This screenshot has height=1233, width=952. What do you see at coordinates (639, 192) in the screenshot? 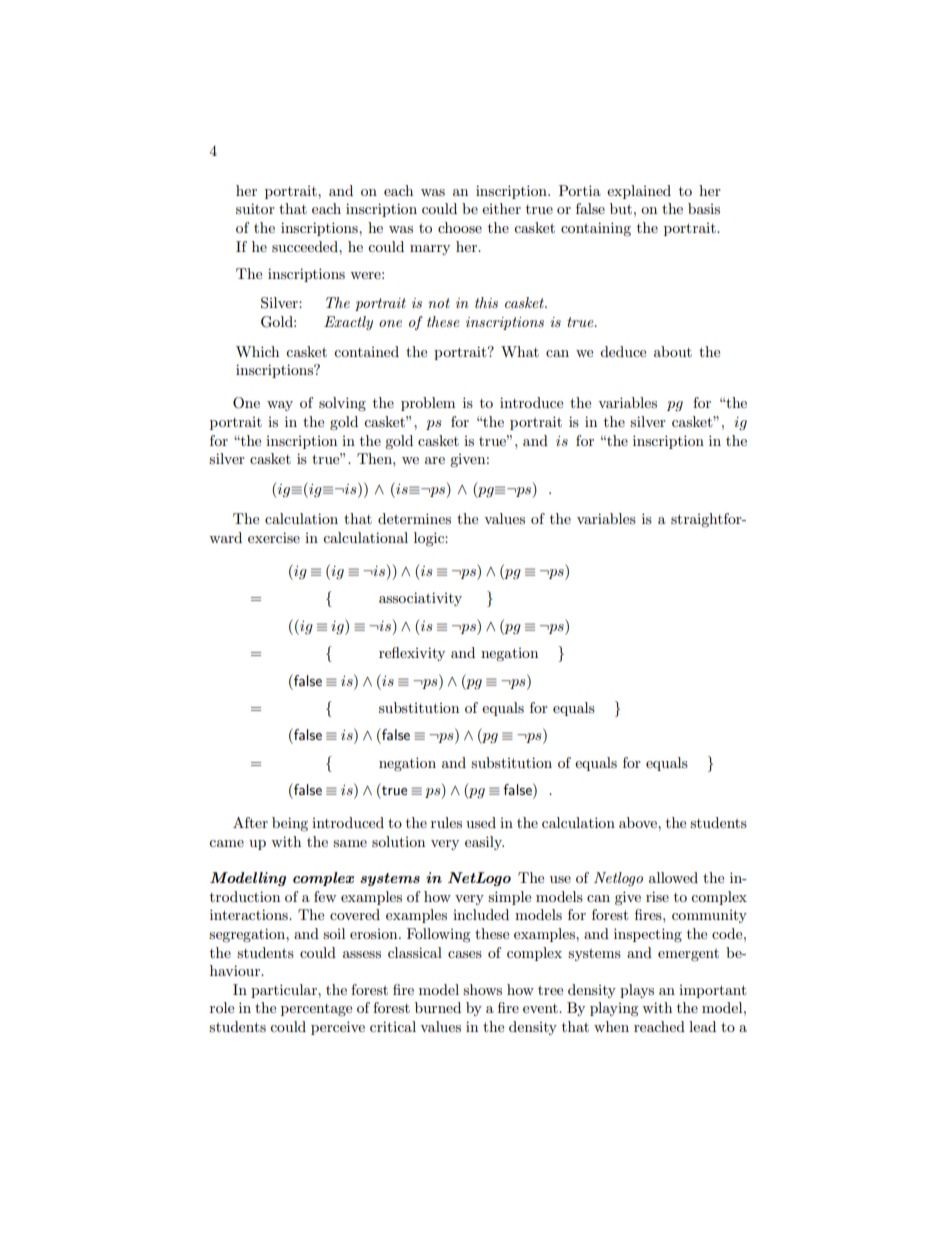
I see `explained` at bounding box center [639, 192].
